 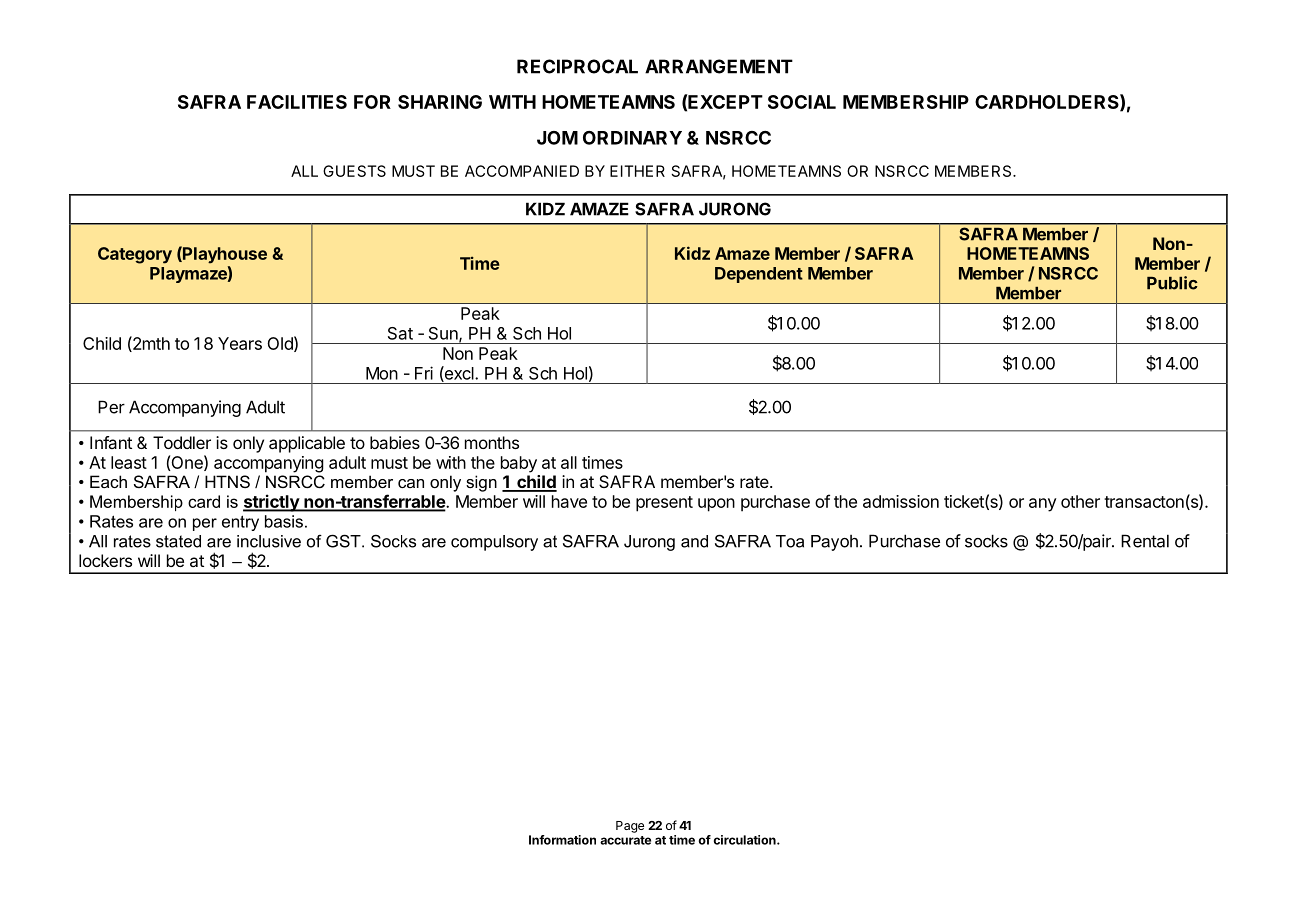 What do you see at coordinates (562, 840) in the screenshot?
I see `Information` at bounding box center [562, 840].
